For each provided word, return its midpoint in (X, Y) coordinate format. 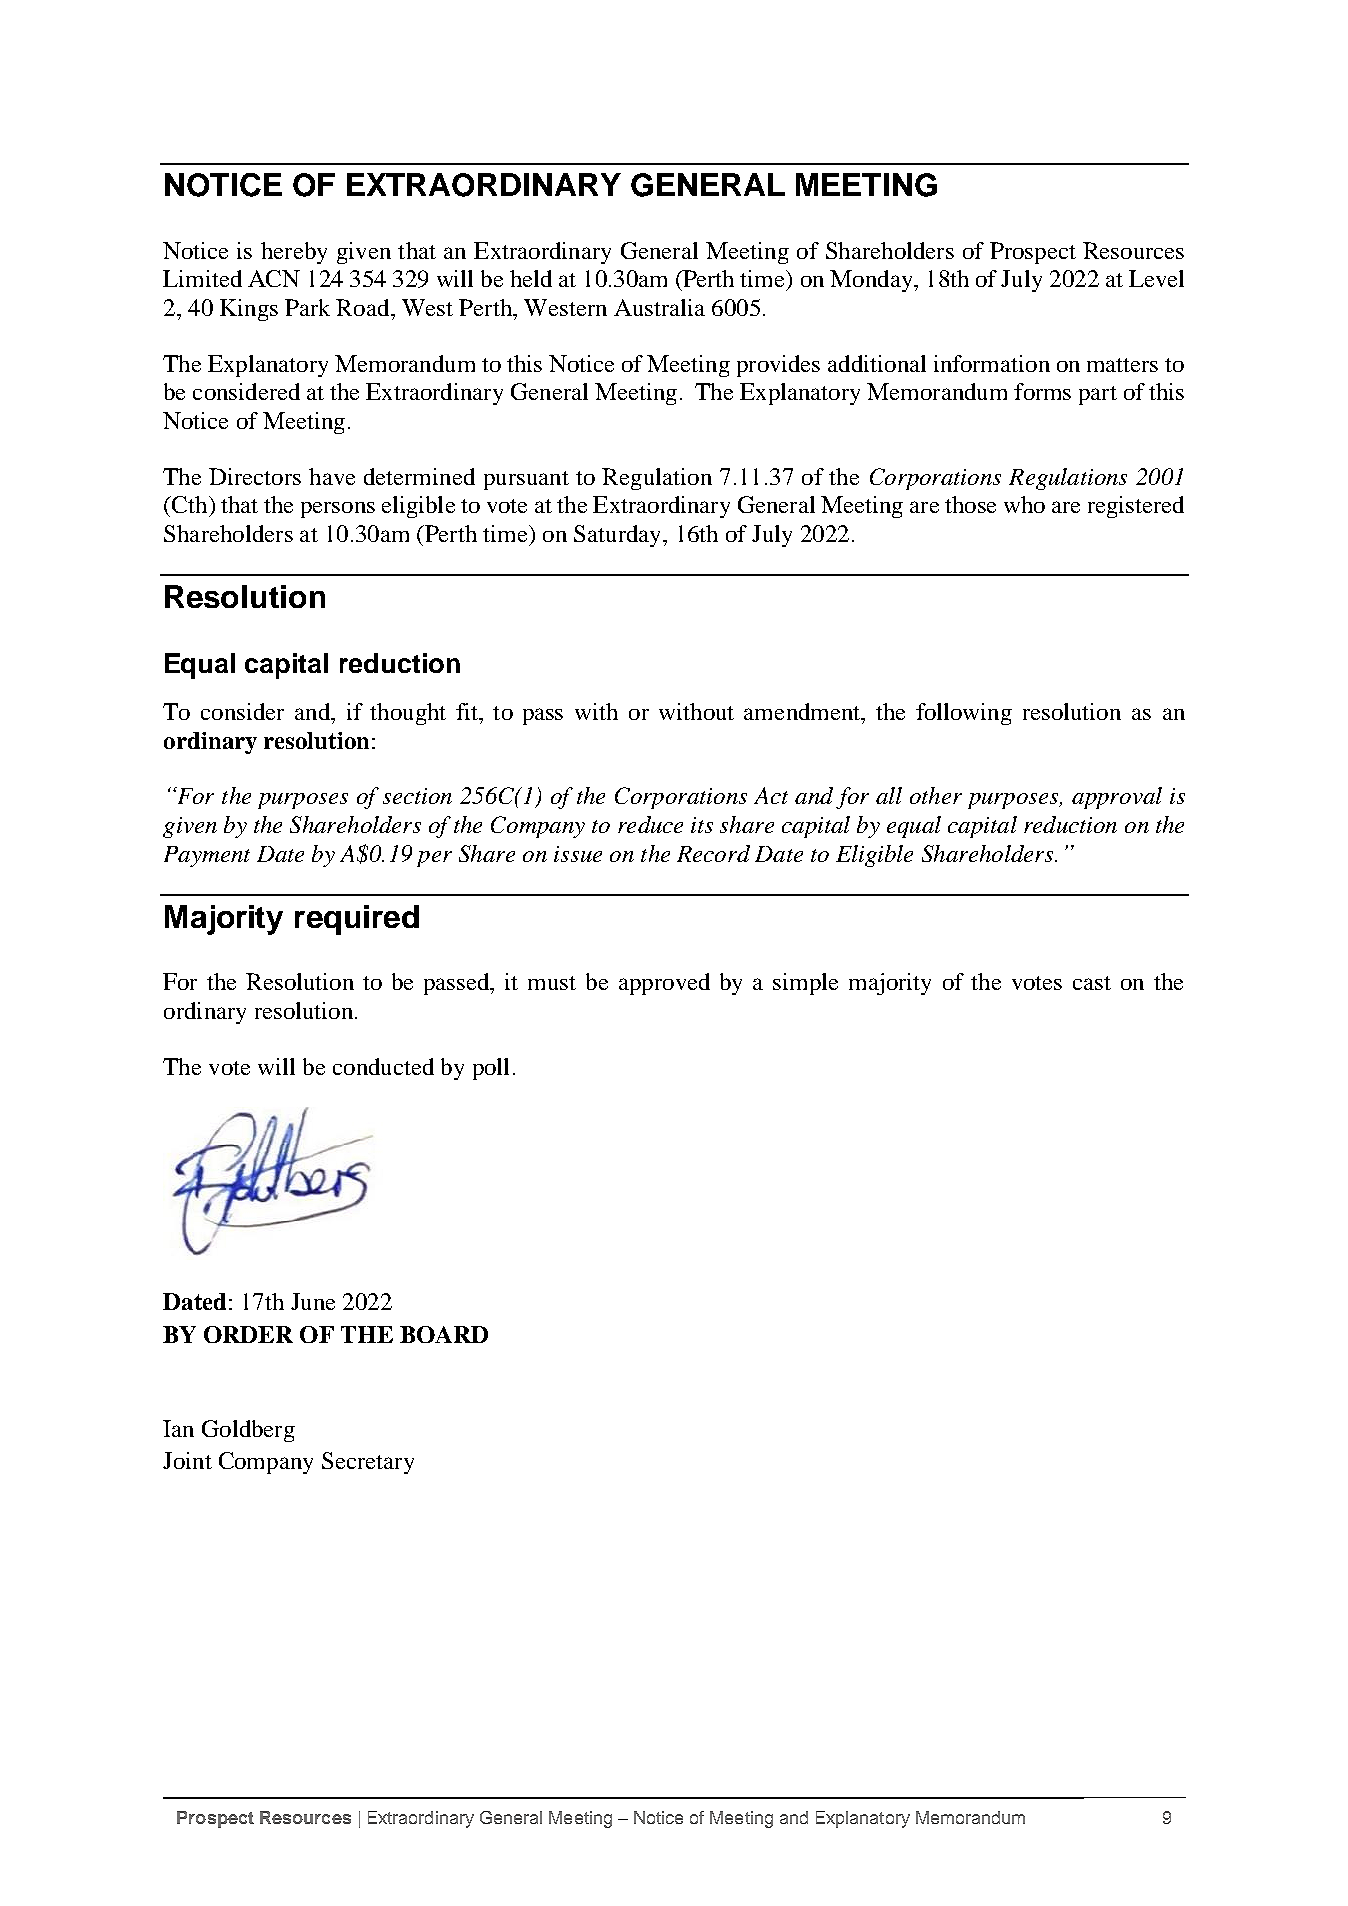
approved (664, 984)
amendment (803, 711)
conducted (383, 1066)
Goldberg (248, 1431)
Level (1156, 278)
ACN (274, 278)
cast (1092, 983)
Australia (659, 307)
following (964, 714)
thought (408, 714)
